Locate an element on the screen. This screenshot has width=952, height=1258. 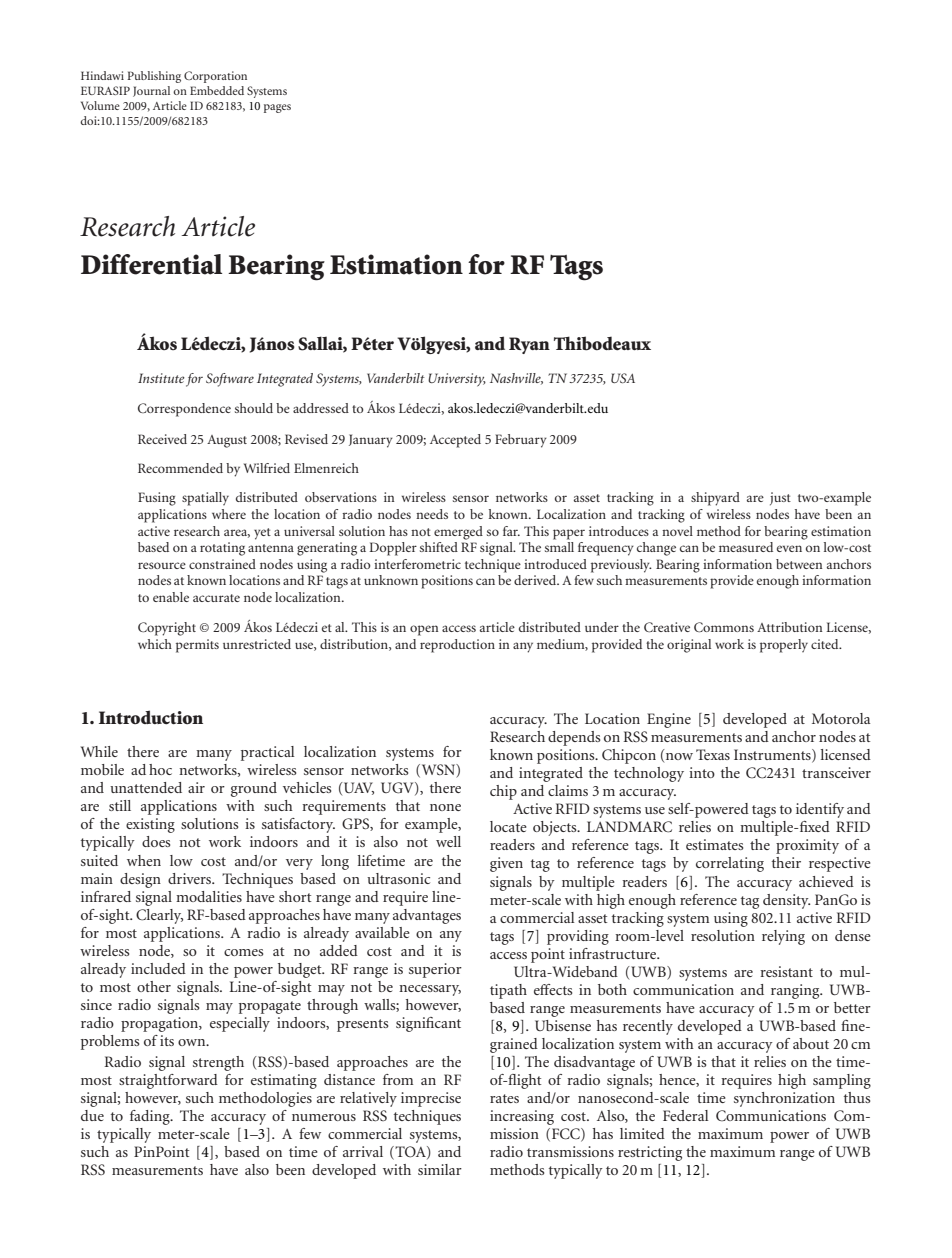
pages is located at coordinates (277, 108).
